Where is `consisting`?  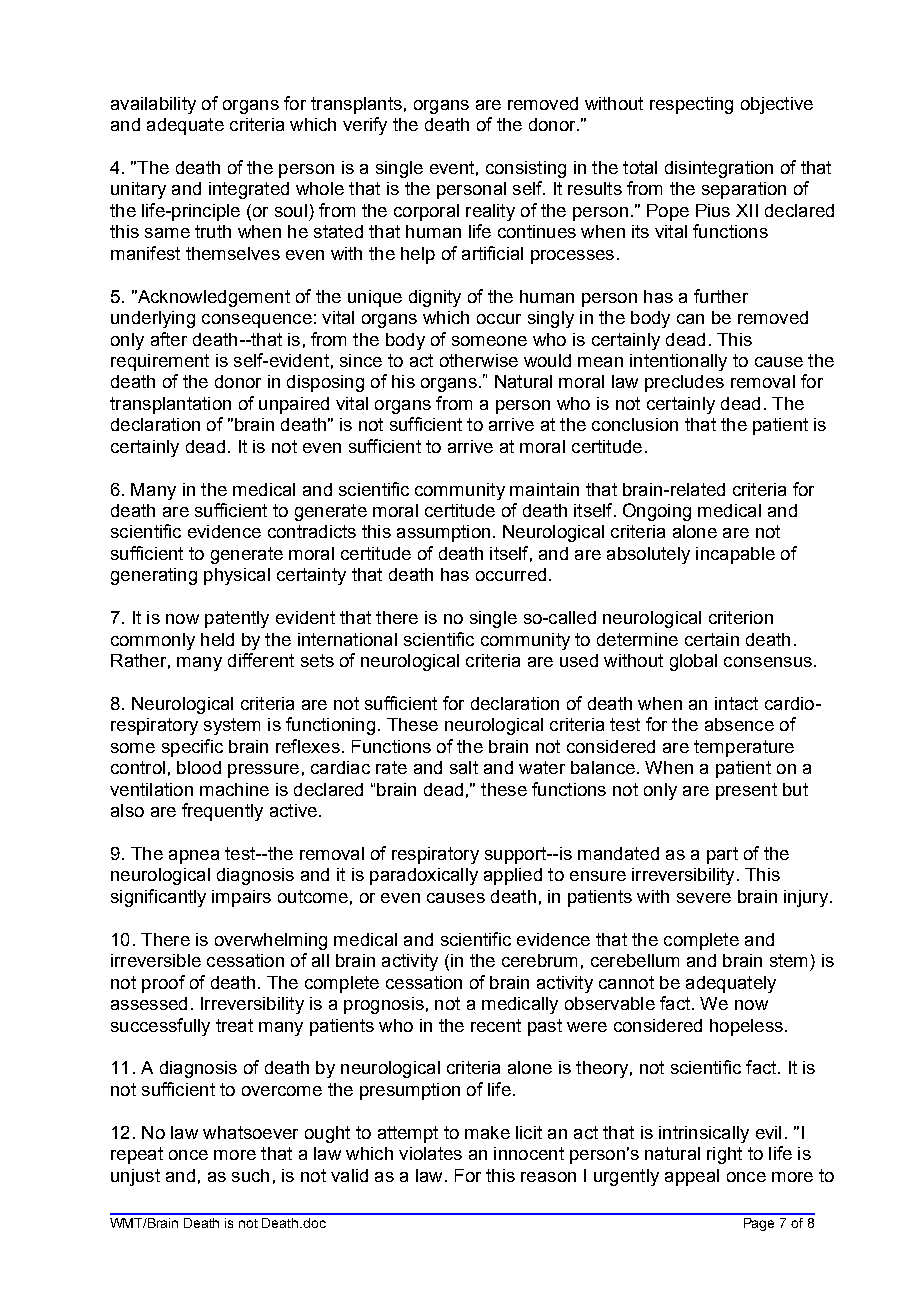
consisting is located at coordinates (526, 169).
